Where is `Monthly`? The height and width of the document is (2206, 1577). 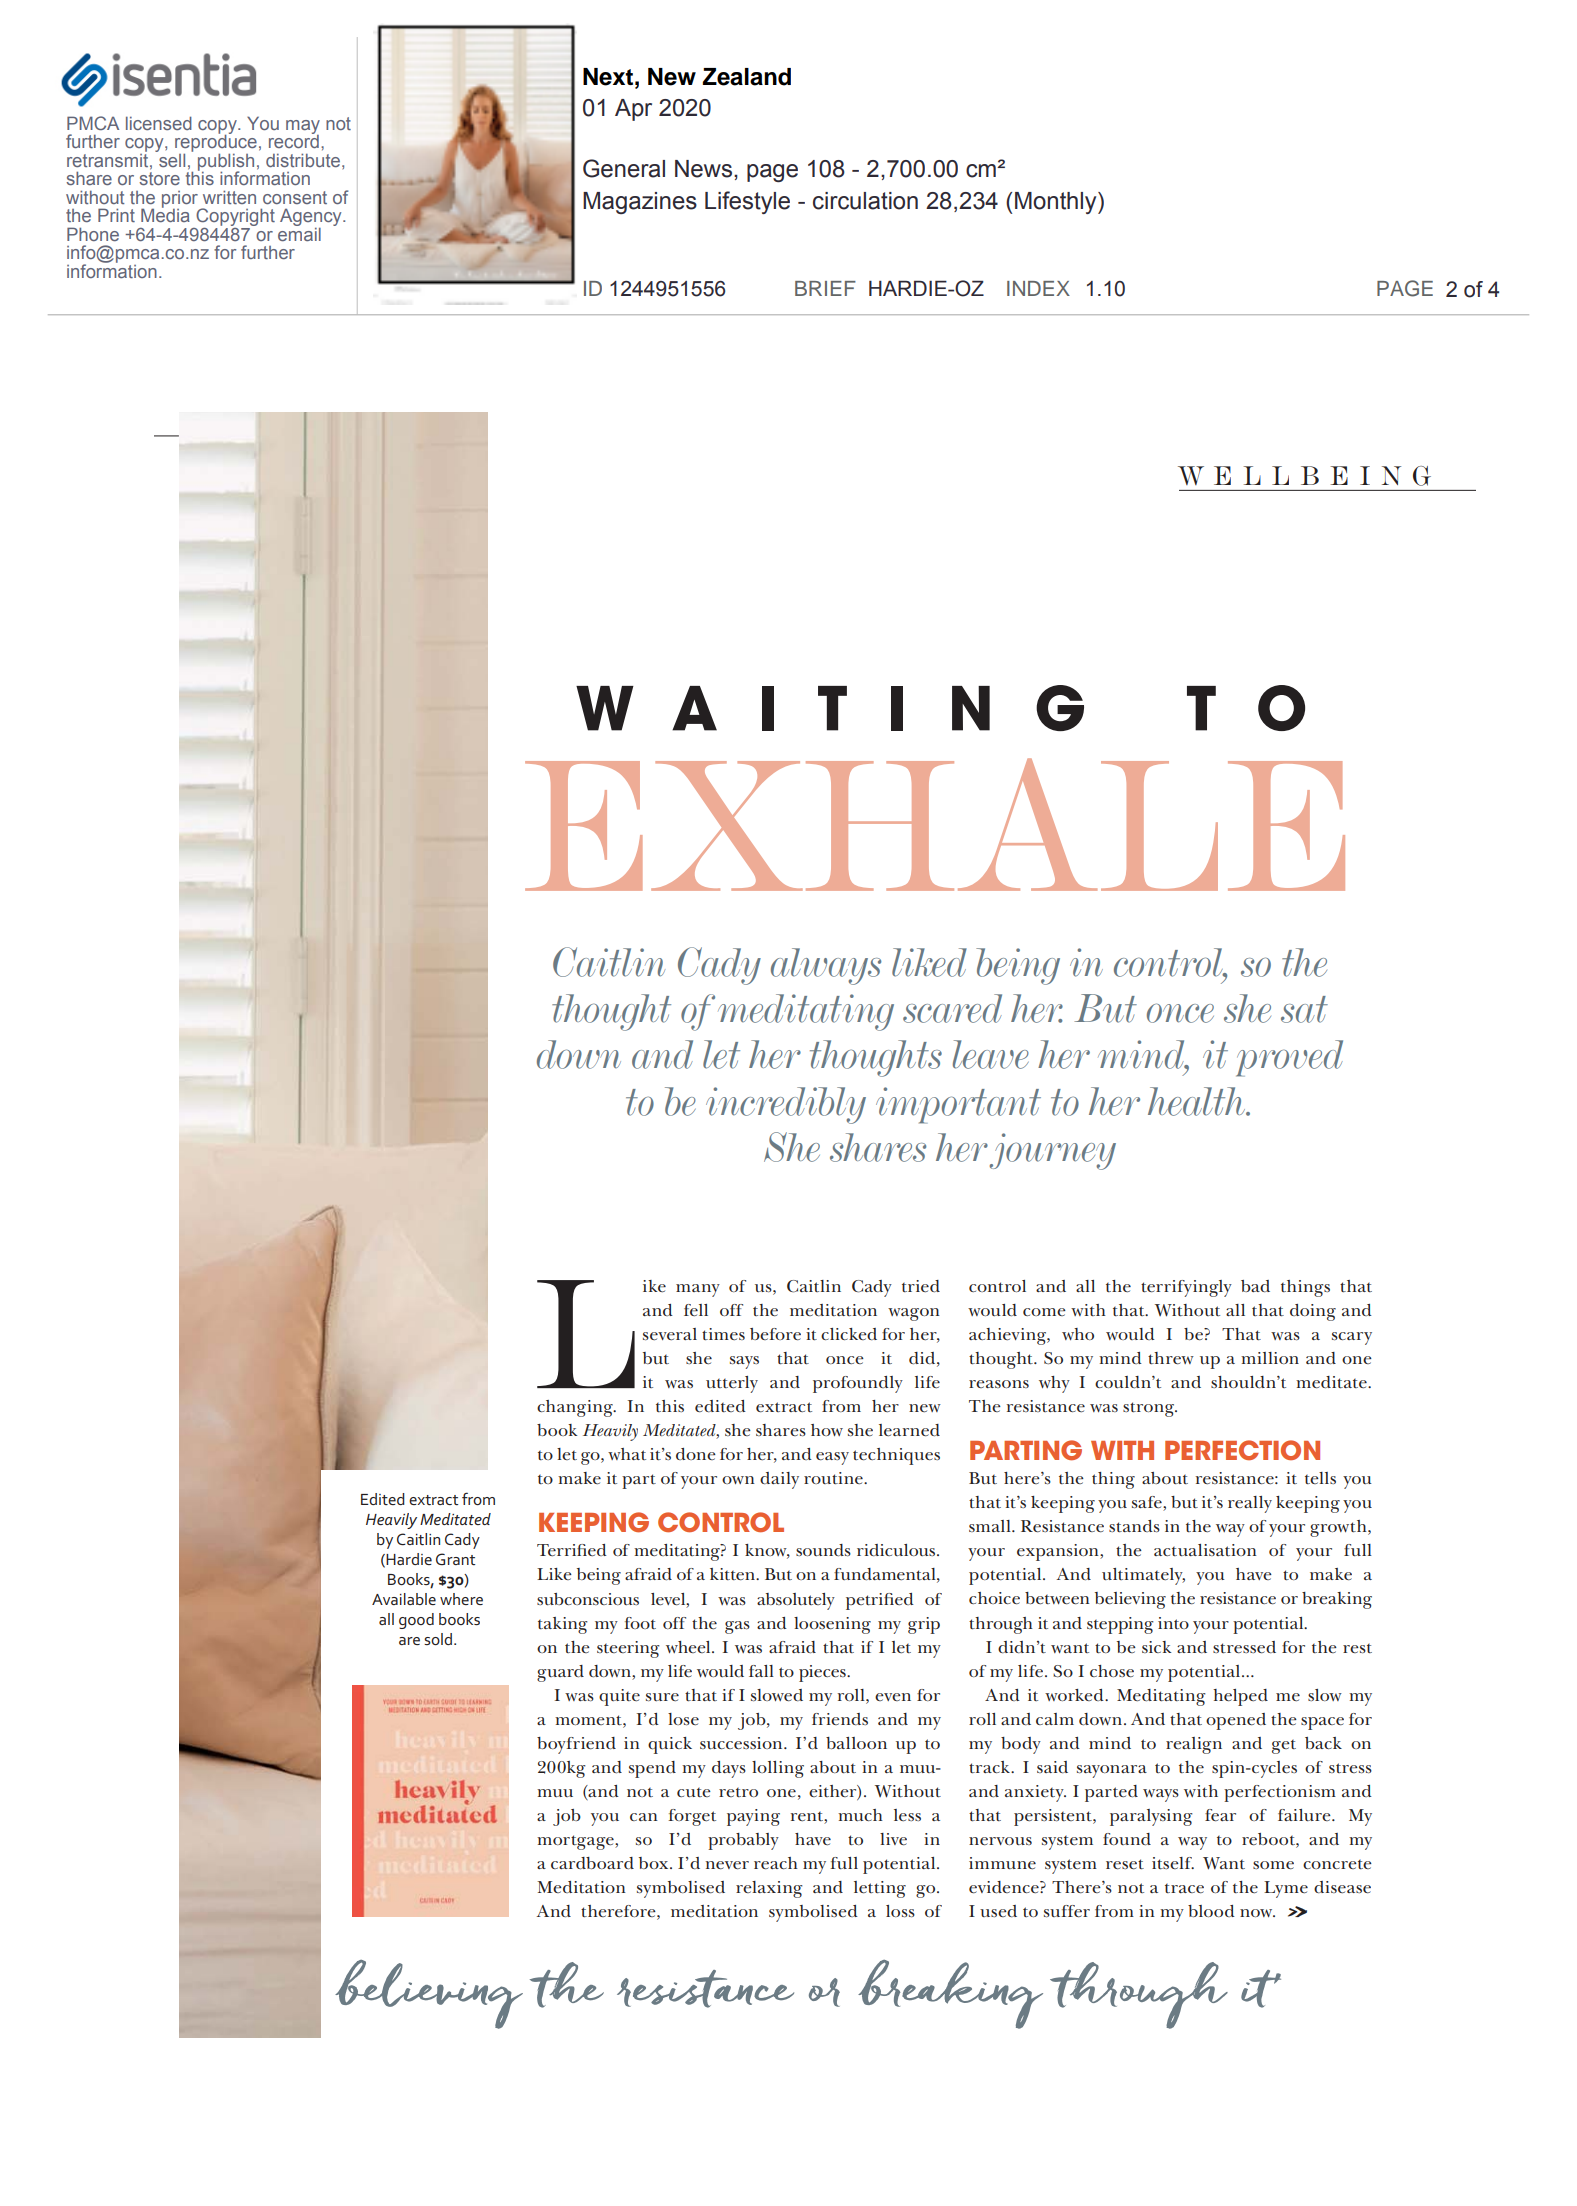
Monthly is located at coordinates (1057, 203).
